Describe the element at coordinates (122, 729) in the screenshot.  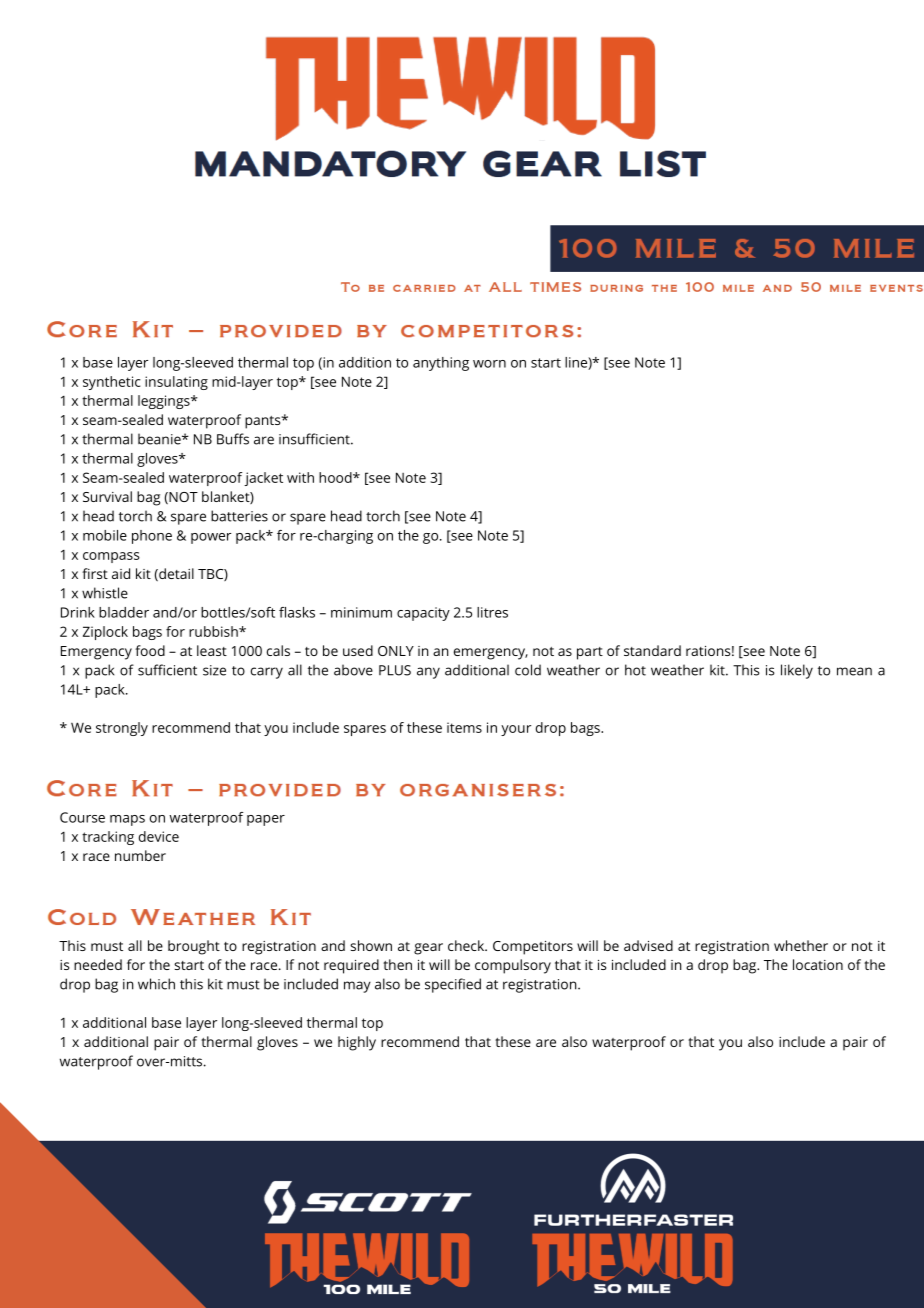
I see `strongly` at that location.
